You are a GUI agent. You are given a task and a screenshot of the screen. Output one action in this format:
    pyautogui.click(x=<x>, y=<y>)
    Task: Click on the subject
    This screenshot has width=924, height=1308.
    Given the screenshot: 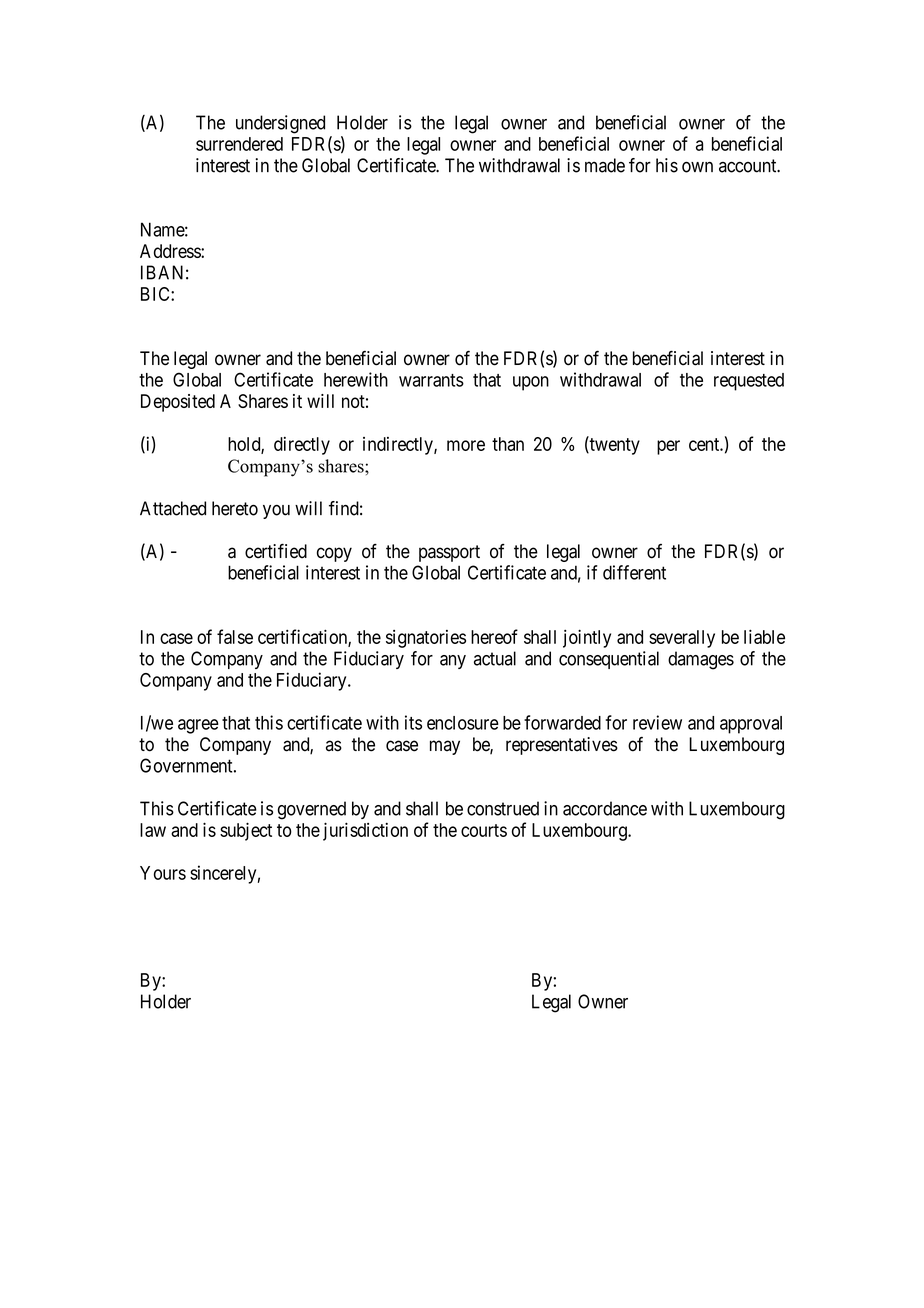 What is the action you would take?
    pyautogui.click(x=246, y=831)
